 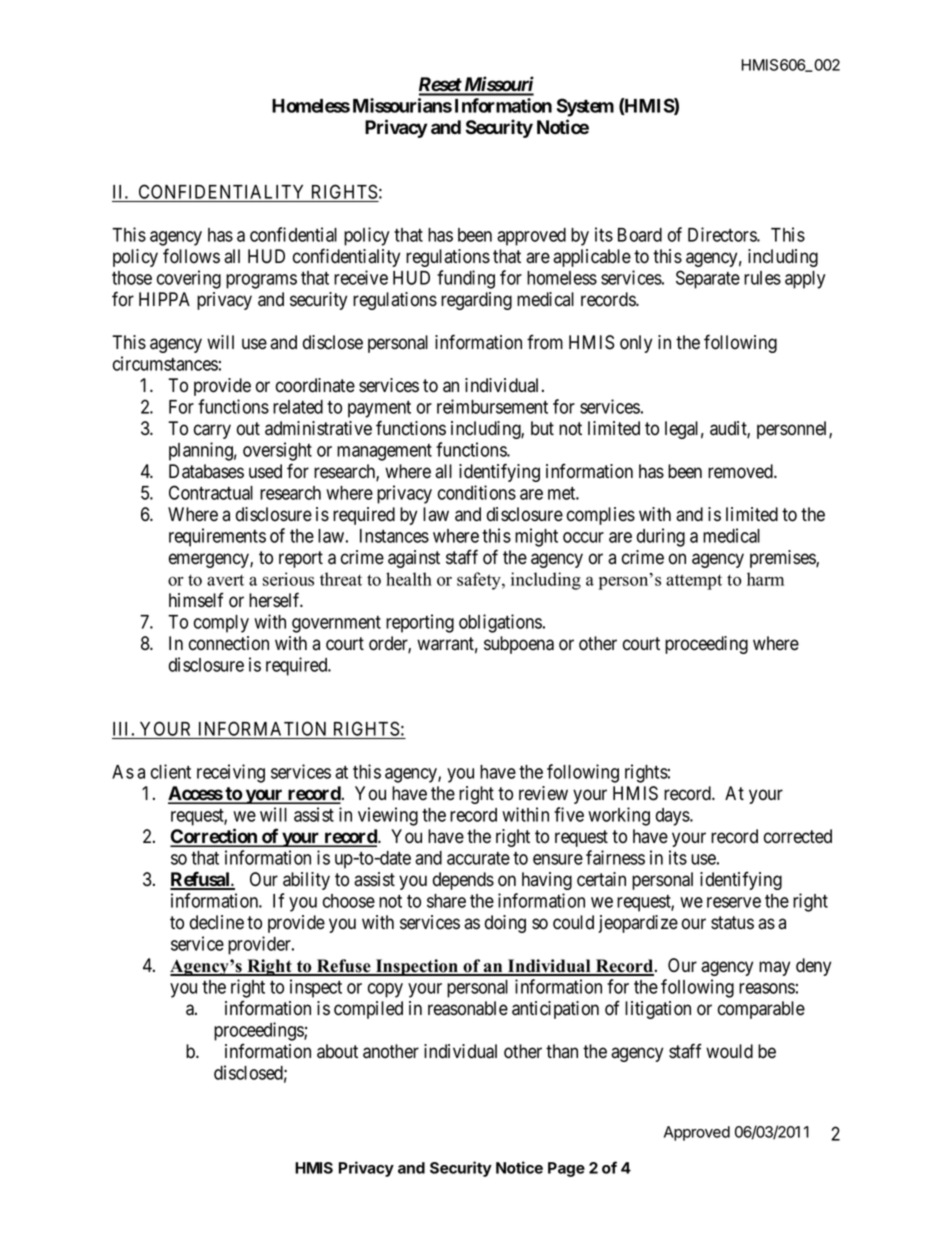 What do you see at coordinates (734, 902) in the document?
I see `reserve` at bounding box center [734, 902].
